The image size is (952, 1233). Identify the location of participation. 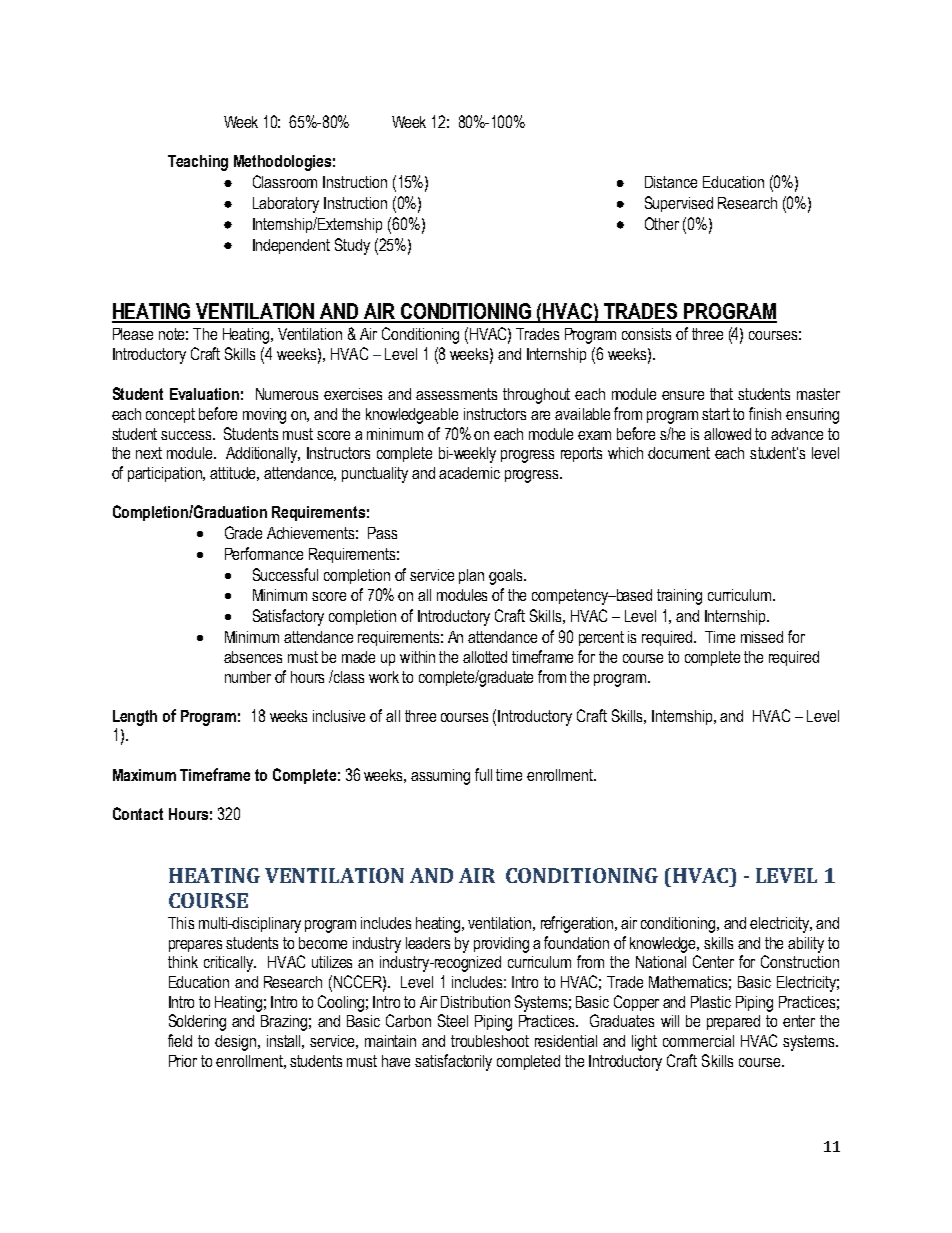
(166, 474).
